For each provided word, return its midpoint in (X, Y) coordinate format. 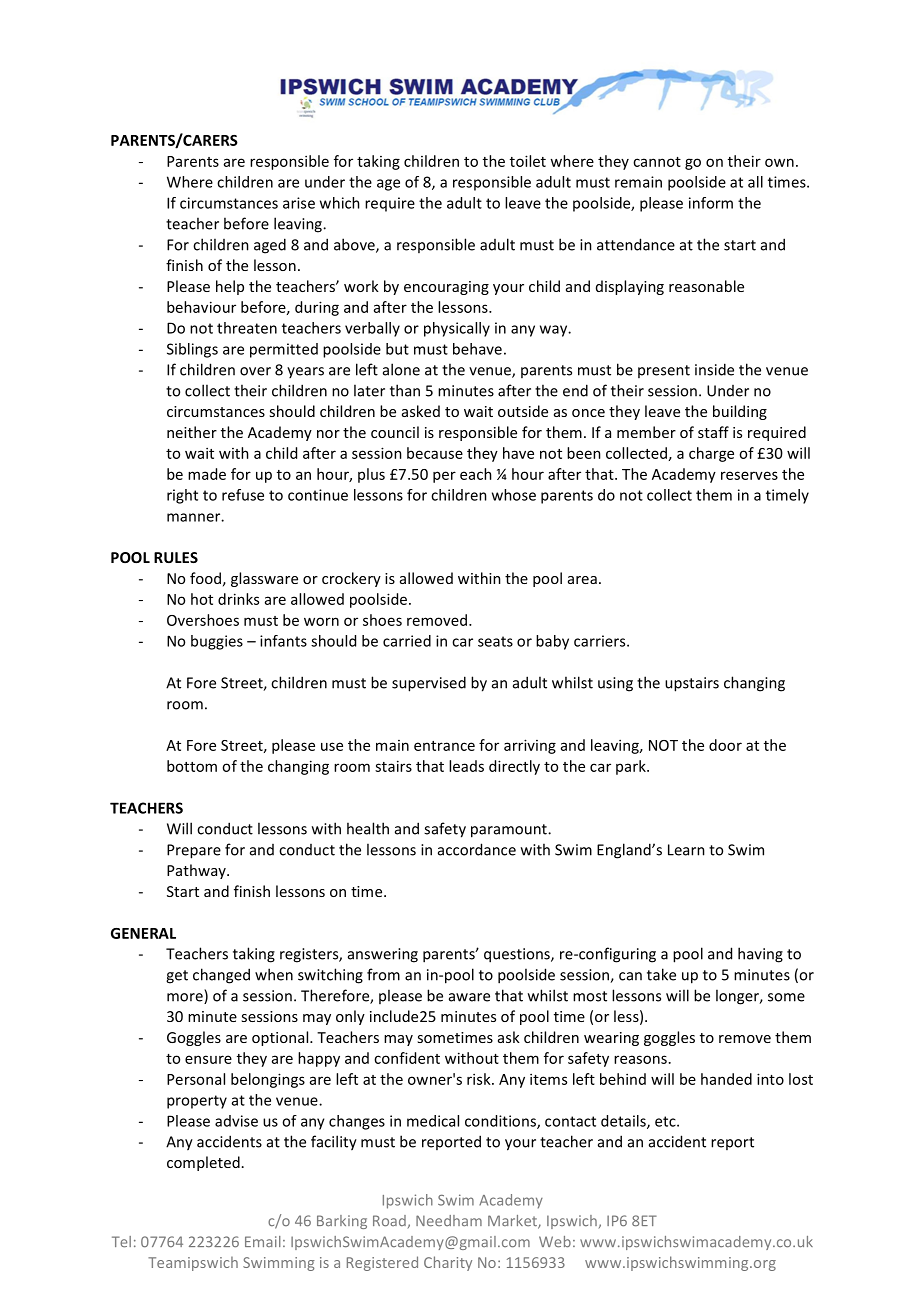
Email (263, 1241)
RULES (176, 557)
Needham (449, 1220)
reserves (749, 475)
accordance (477, 849)
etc (666, 1121)
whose (514, 495)
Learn (686, 850)
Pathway (197, 871)
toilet (528, 161)
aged (270, 246)
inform (711, 203)
